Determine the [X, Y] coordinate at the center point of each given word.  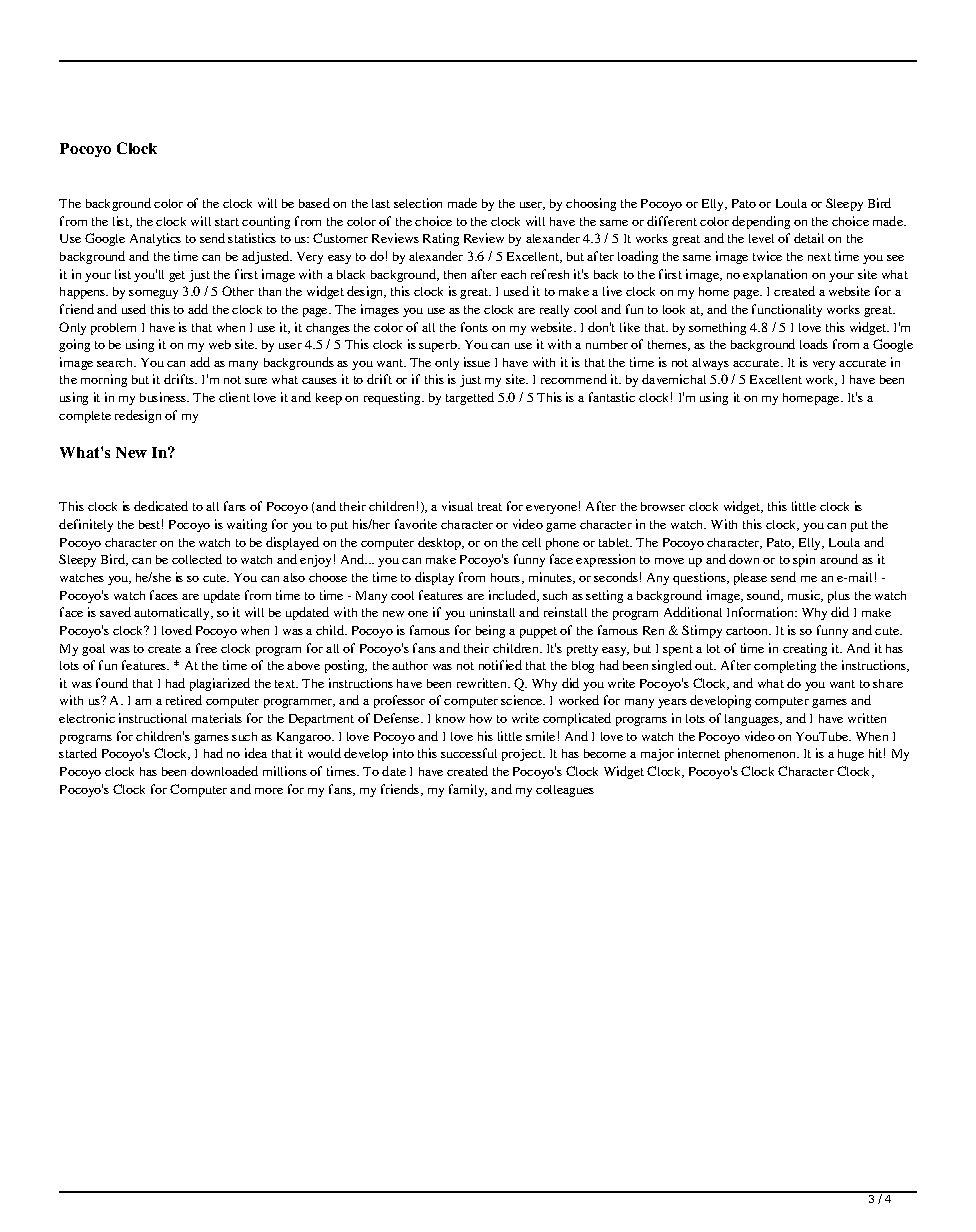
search [116, 362]
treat [490, 507]
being [490, 631]
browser [663, 506]
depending [761, 222]
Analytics [155, 239]
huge [851, 755]
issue [477, 362]
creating [805, 649]
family [468, 790]
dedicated [161, 506]
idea [256, 753]
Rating [441, 239]
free [206, 648]
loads [814, 344]
